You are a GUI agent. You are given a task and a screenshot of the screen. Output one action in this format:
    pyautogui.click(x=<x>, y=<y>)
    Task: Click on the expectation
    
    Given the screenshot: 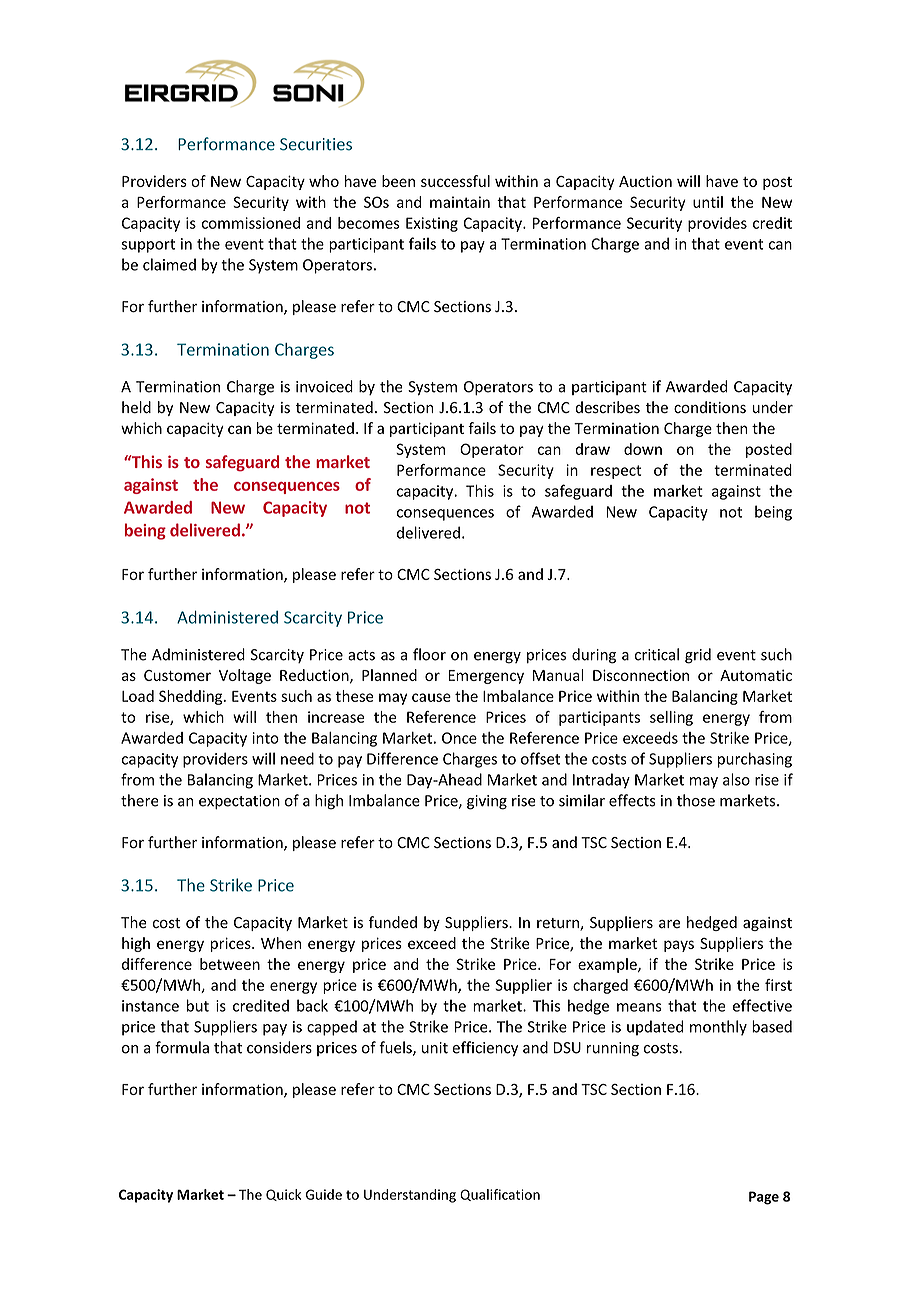 What is the action you would take?
    pyautogui.click(x=239, y=802)
